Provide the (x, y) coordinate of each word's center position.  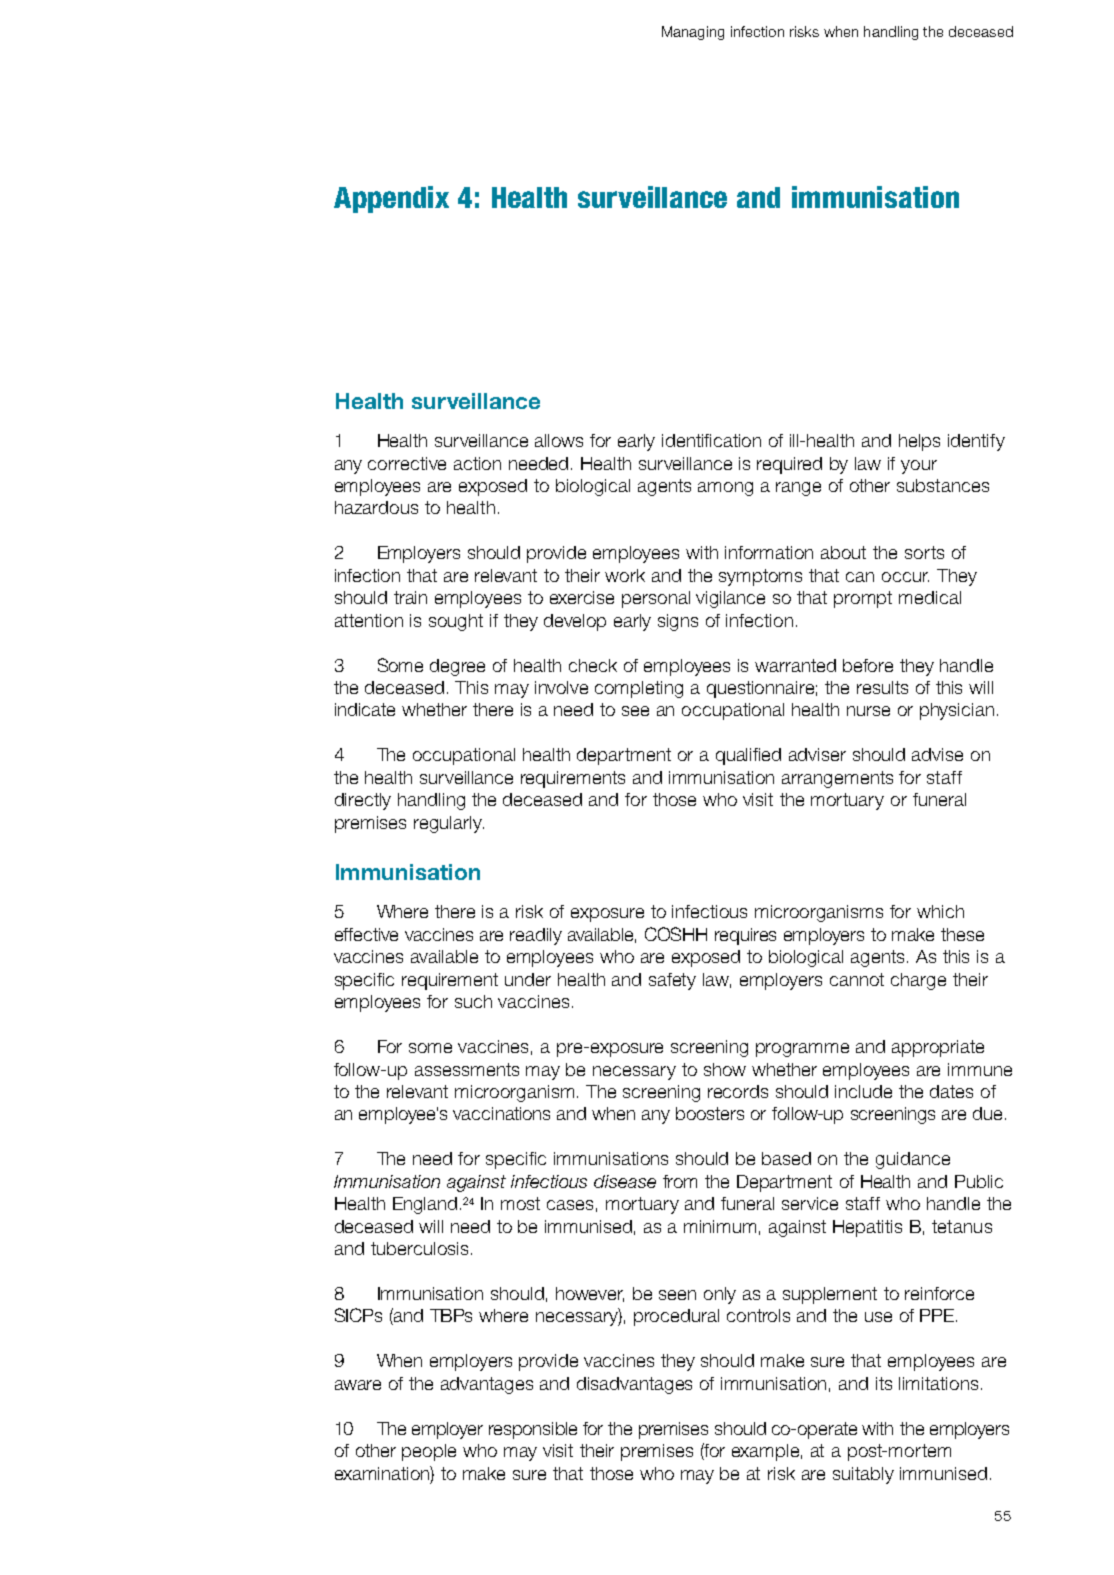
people (429, 1452)
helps (919, 442)
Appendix (391, 199)
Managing (693, 33)
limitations (938, 1383)
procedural (676, 1317)
